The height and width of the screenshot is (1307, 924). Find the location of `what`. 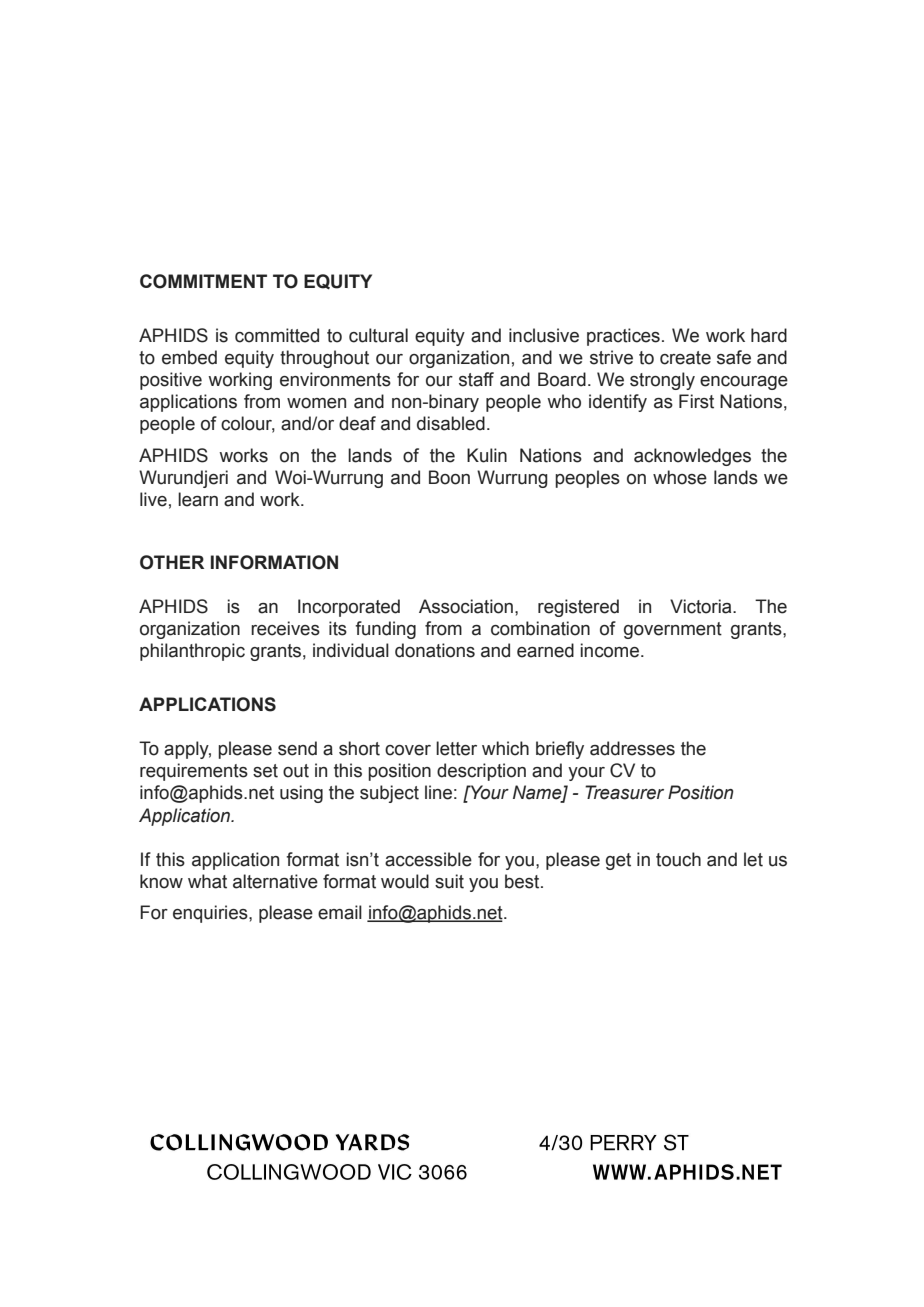

what is located at coordinates (207, 881).
